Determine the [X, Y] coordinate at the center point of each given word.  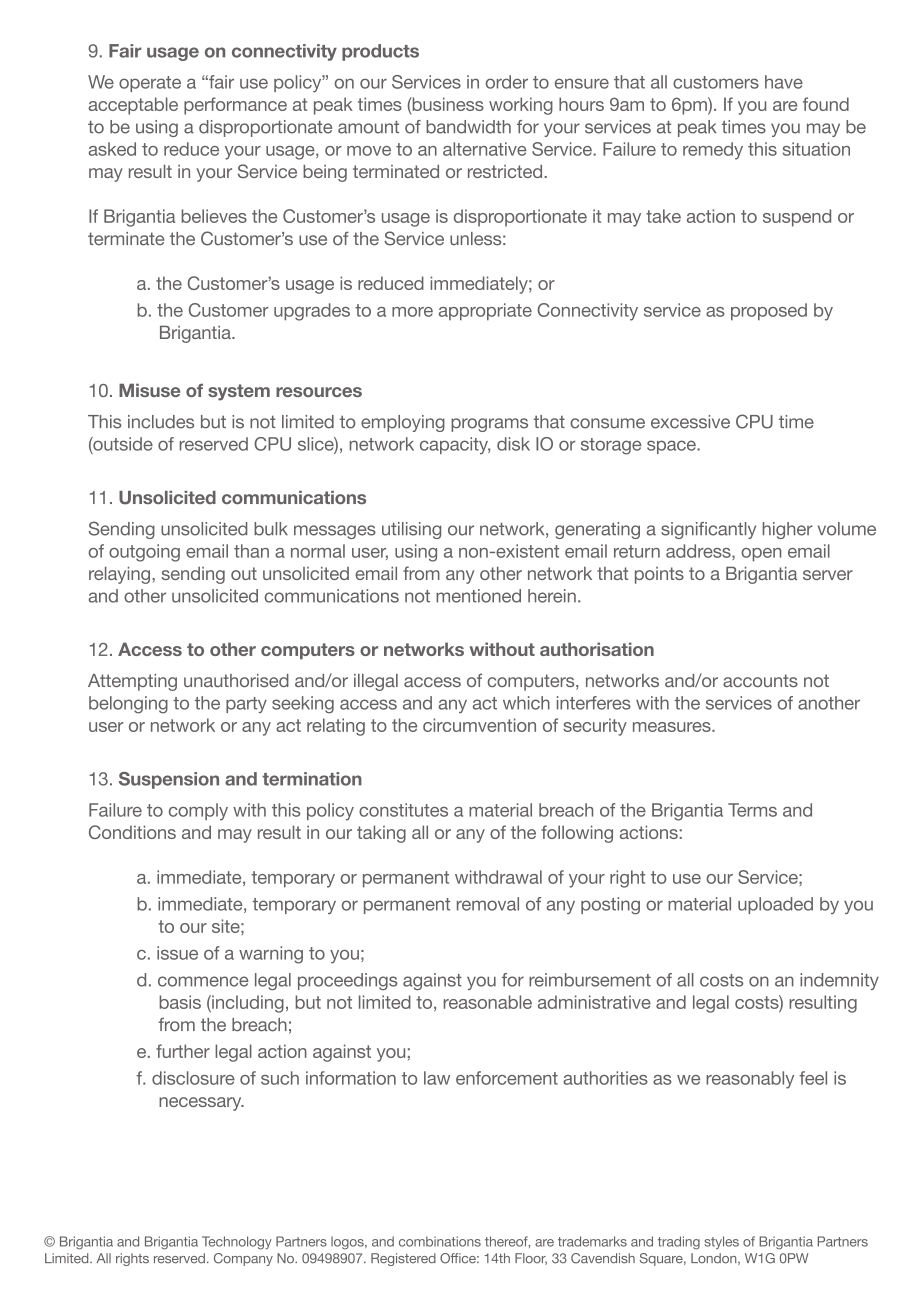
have [784, 82]
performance [235, 106]
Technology [237, 1243]
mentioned [478, 596]
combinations [440, 1241]
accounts [760, 680]
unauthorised [236, 680]
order [507, 82]
